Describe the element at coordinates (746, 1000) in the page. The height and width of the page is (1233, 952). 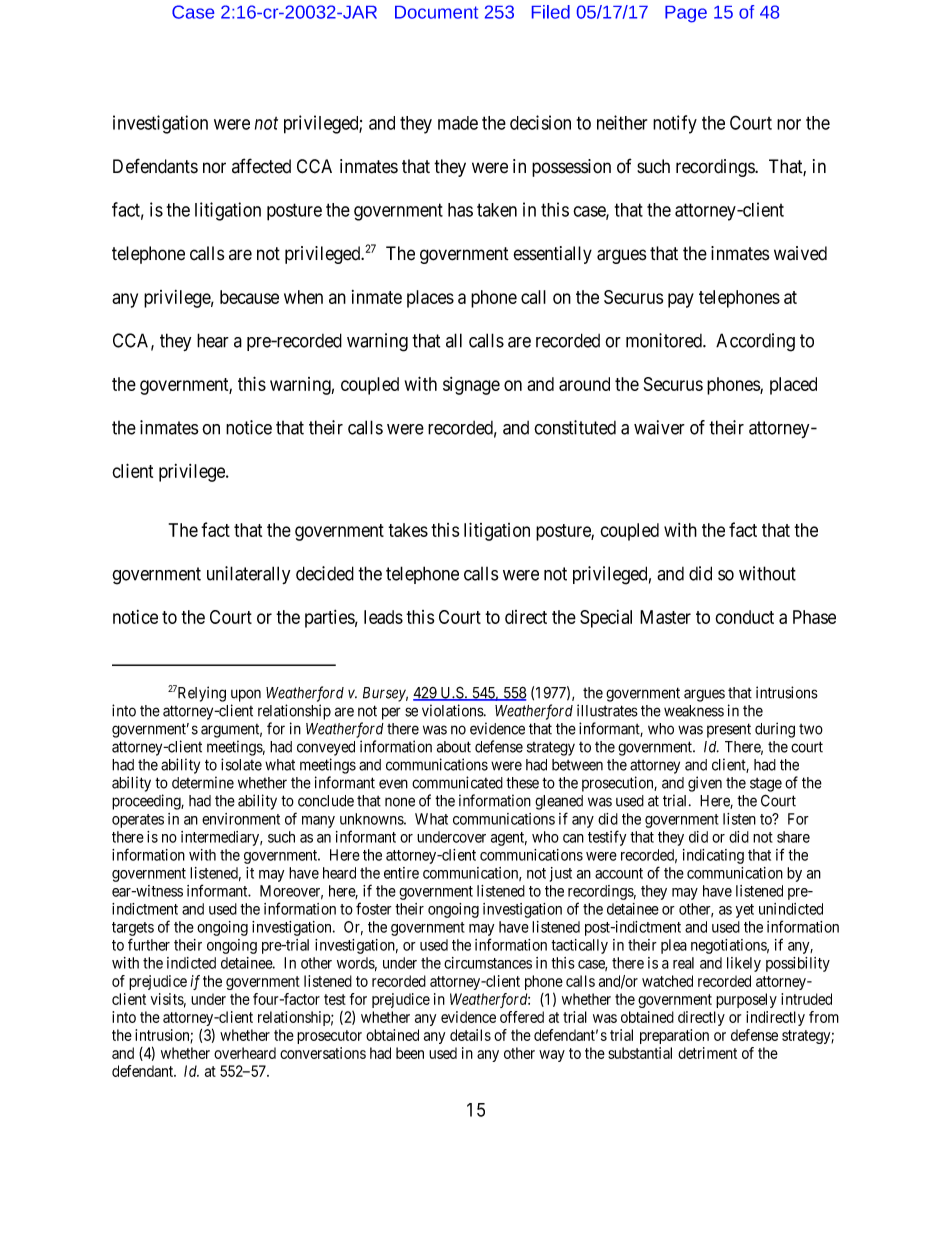
I see `purposely` at that location.
